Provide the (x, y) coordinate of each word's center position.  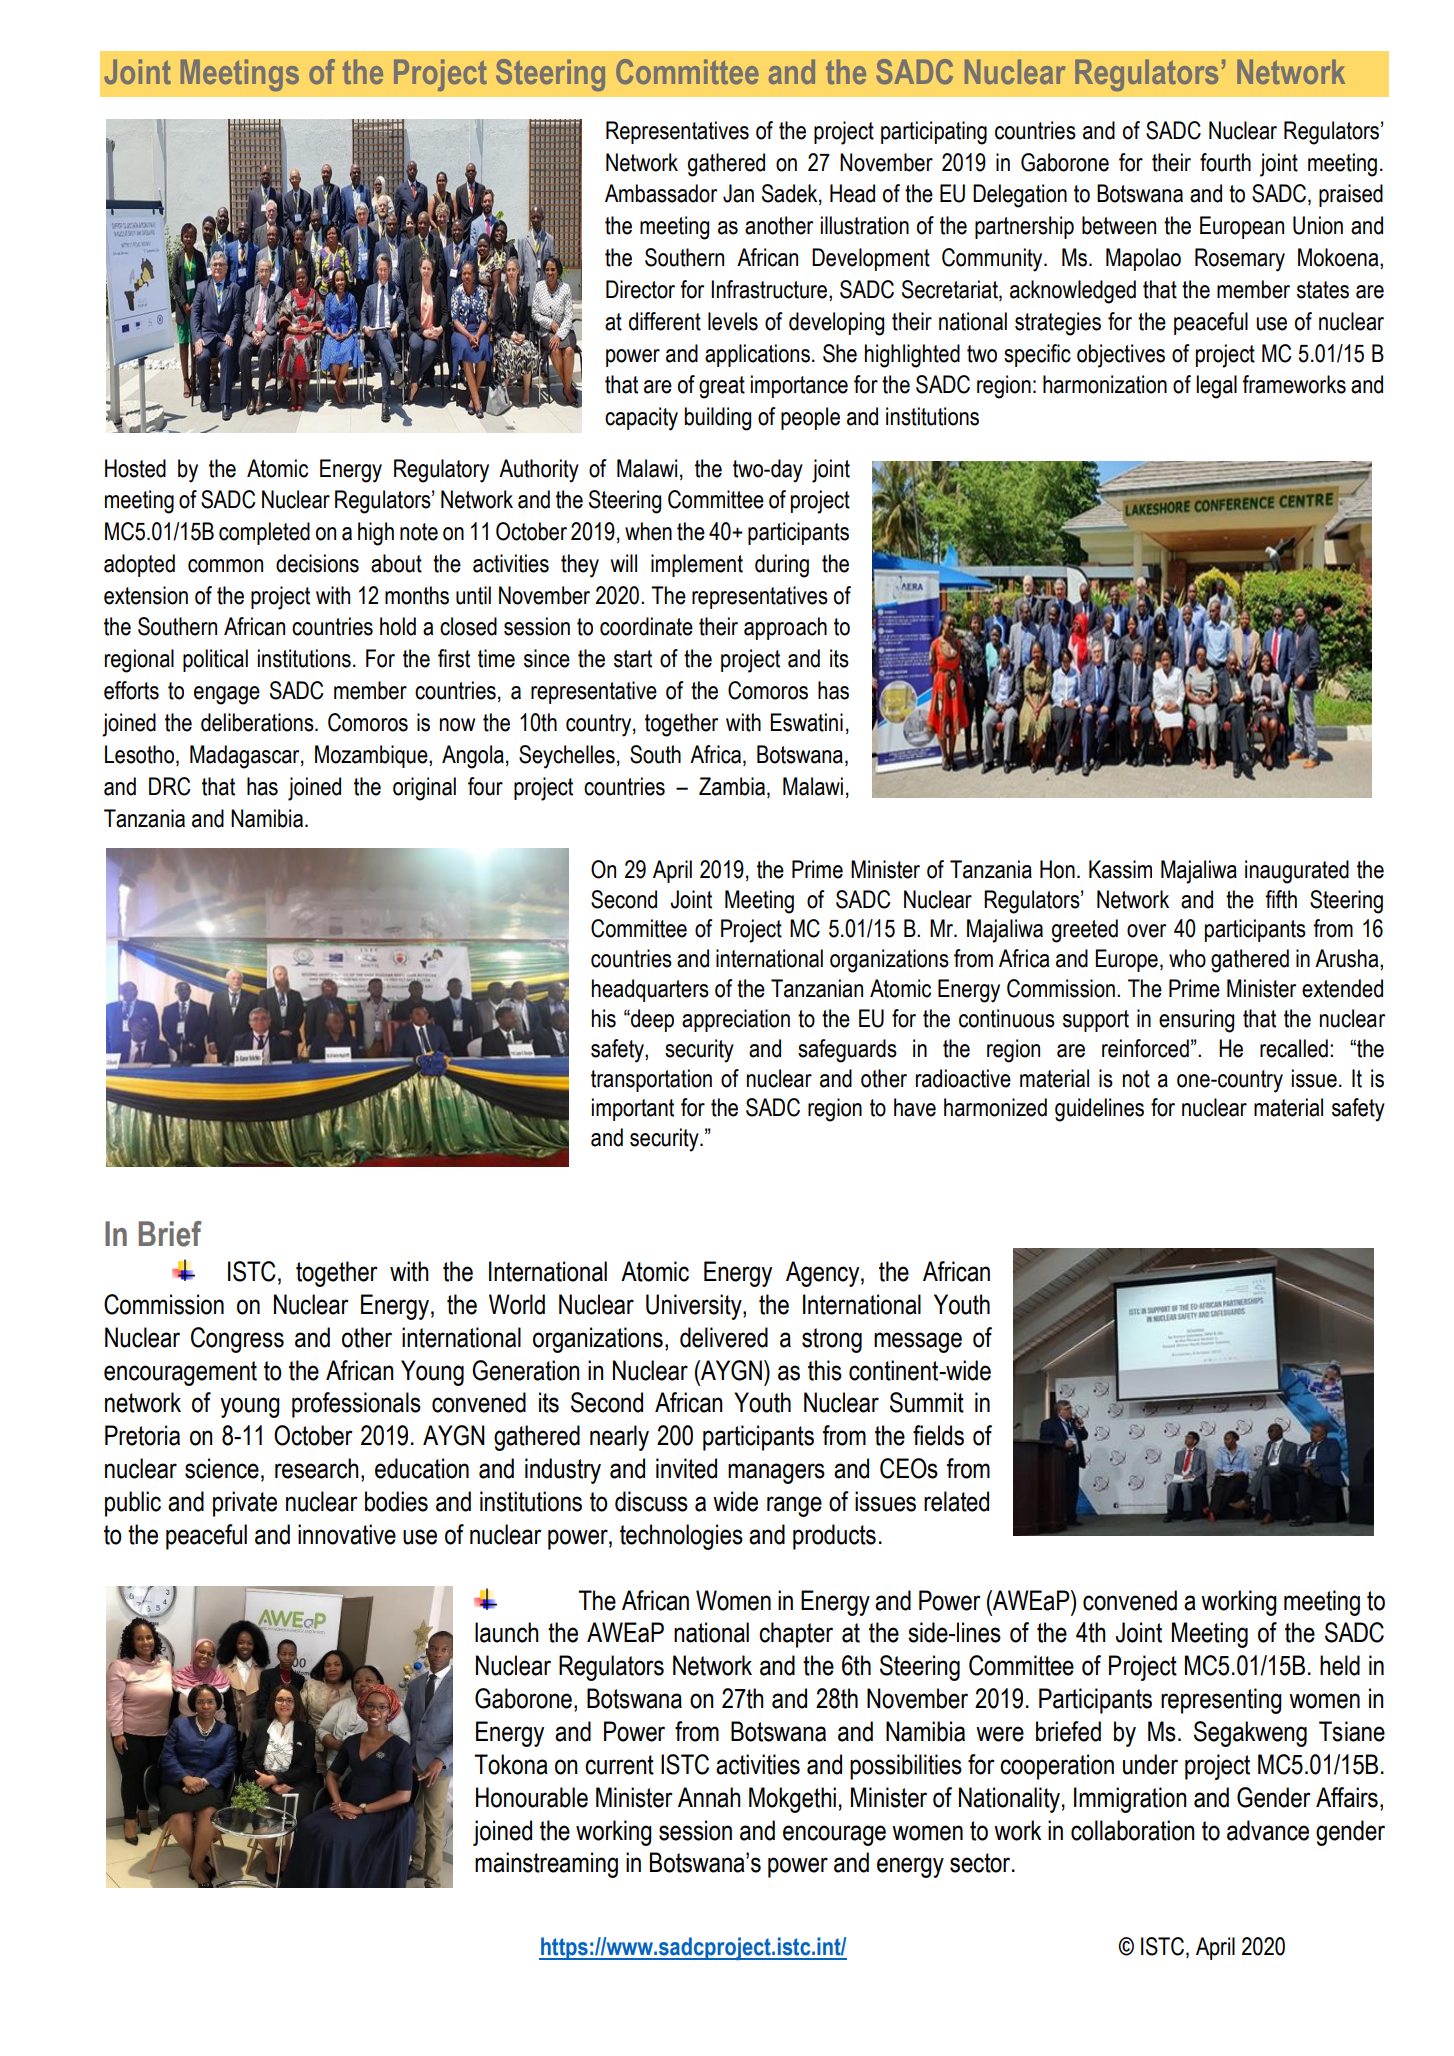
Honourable (532, 1797)
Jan (738, 193)
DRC (170, 786)
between (1119, 225)
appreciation (736, 1020)
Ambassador (661, 193)
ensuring (1196, 1021)
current (619, 1765)
